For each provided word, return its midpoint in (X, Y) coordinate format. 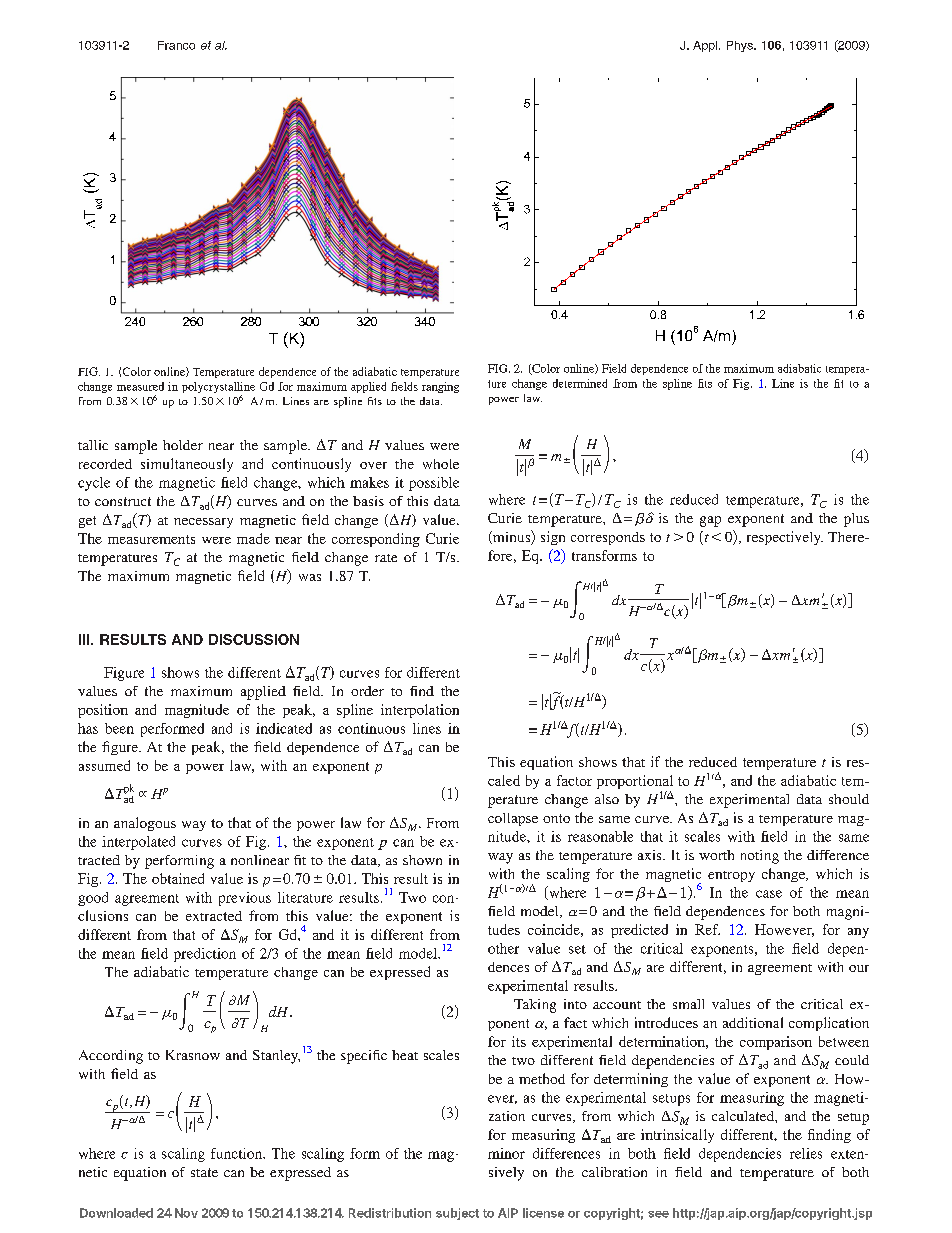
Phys (741, 46)
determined (580, 383)
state (204, 1172)
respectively (785, 538)
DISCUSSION (254, 639)
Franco (176, 45)
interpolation (420, 711)
